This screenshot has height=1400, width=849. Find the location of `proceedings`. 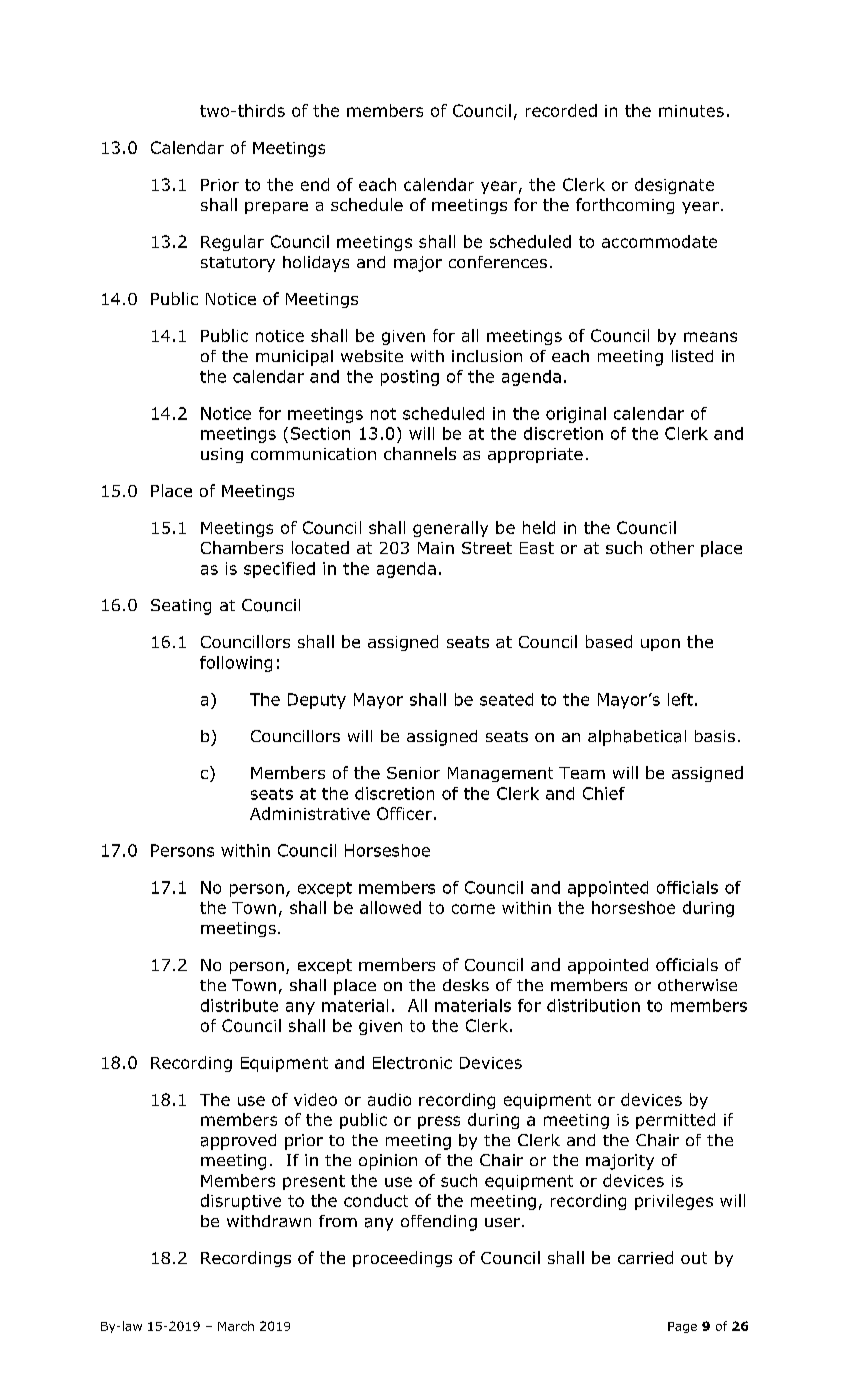

proceedings is located at coordinates (402, 1259).
